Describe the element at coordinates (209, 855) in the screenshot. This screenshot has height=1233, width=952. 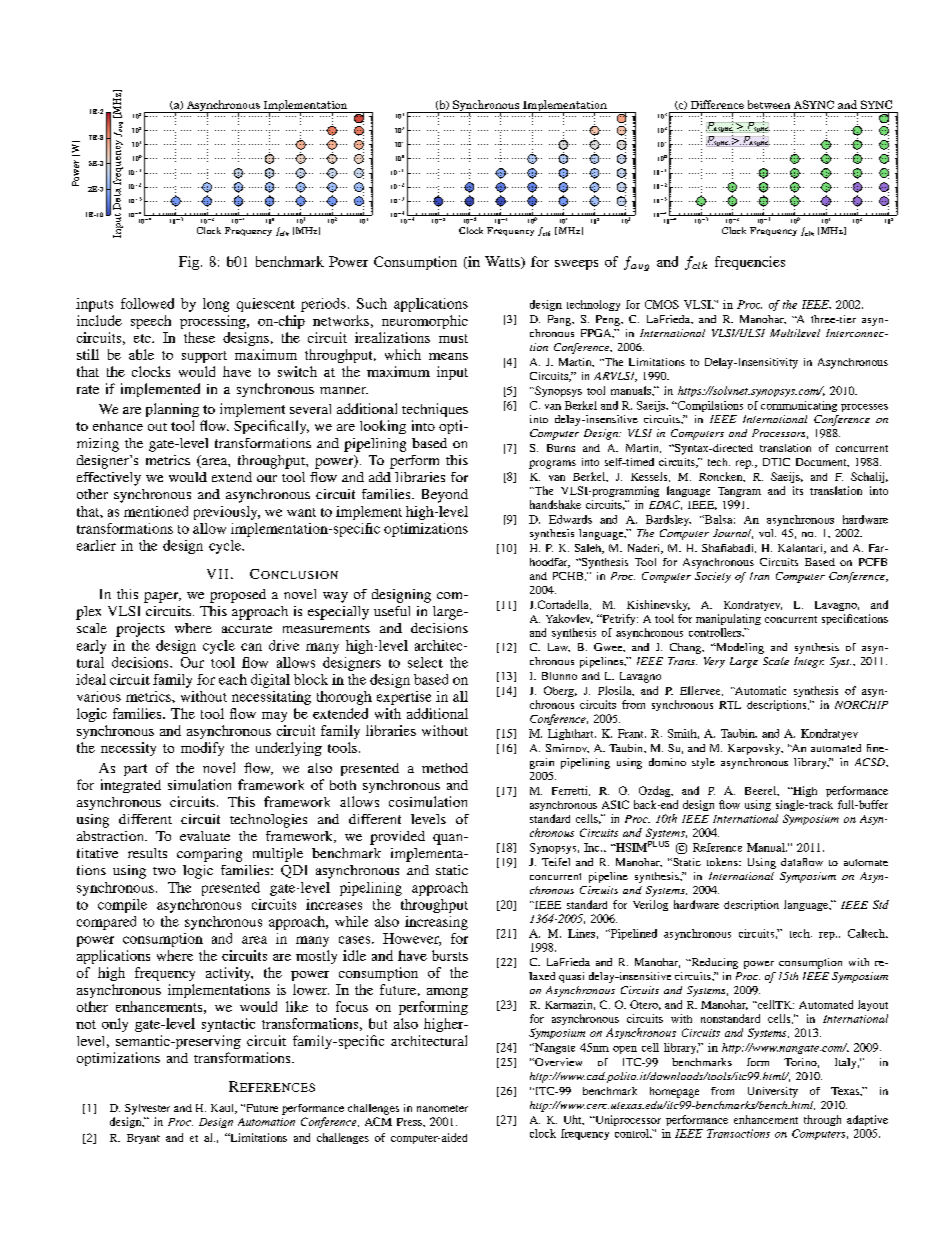
I see `comparing` at that location.
